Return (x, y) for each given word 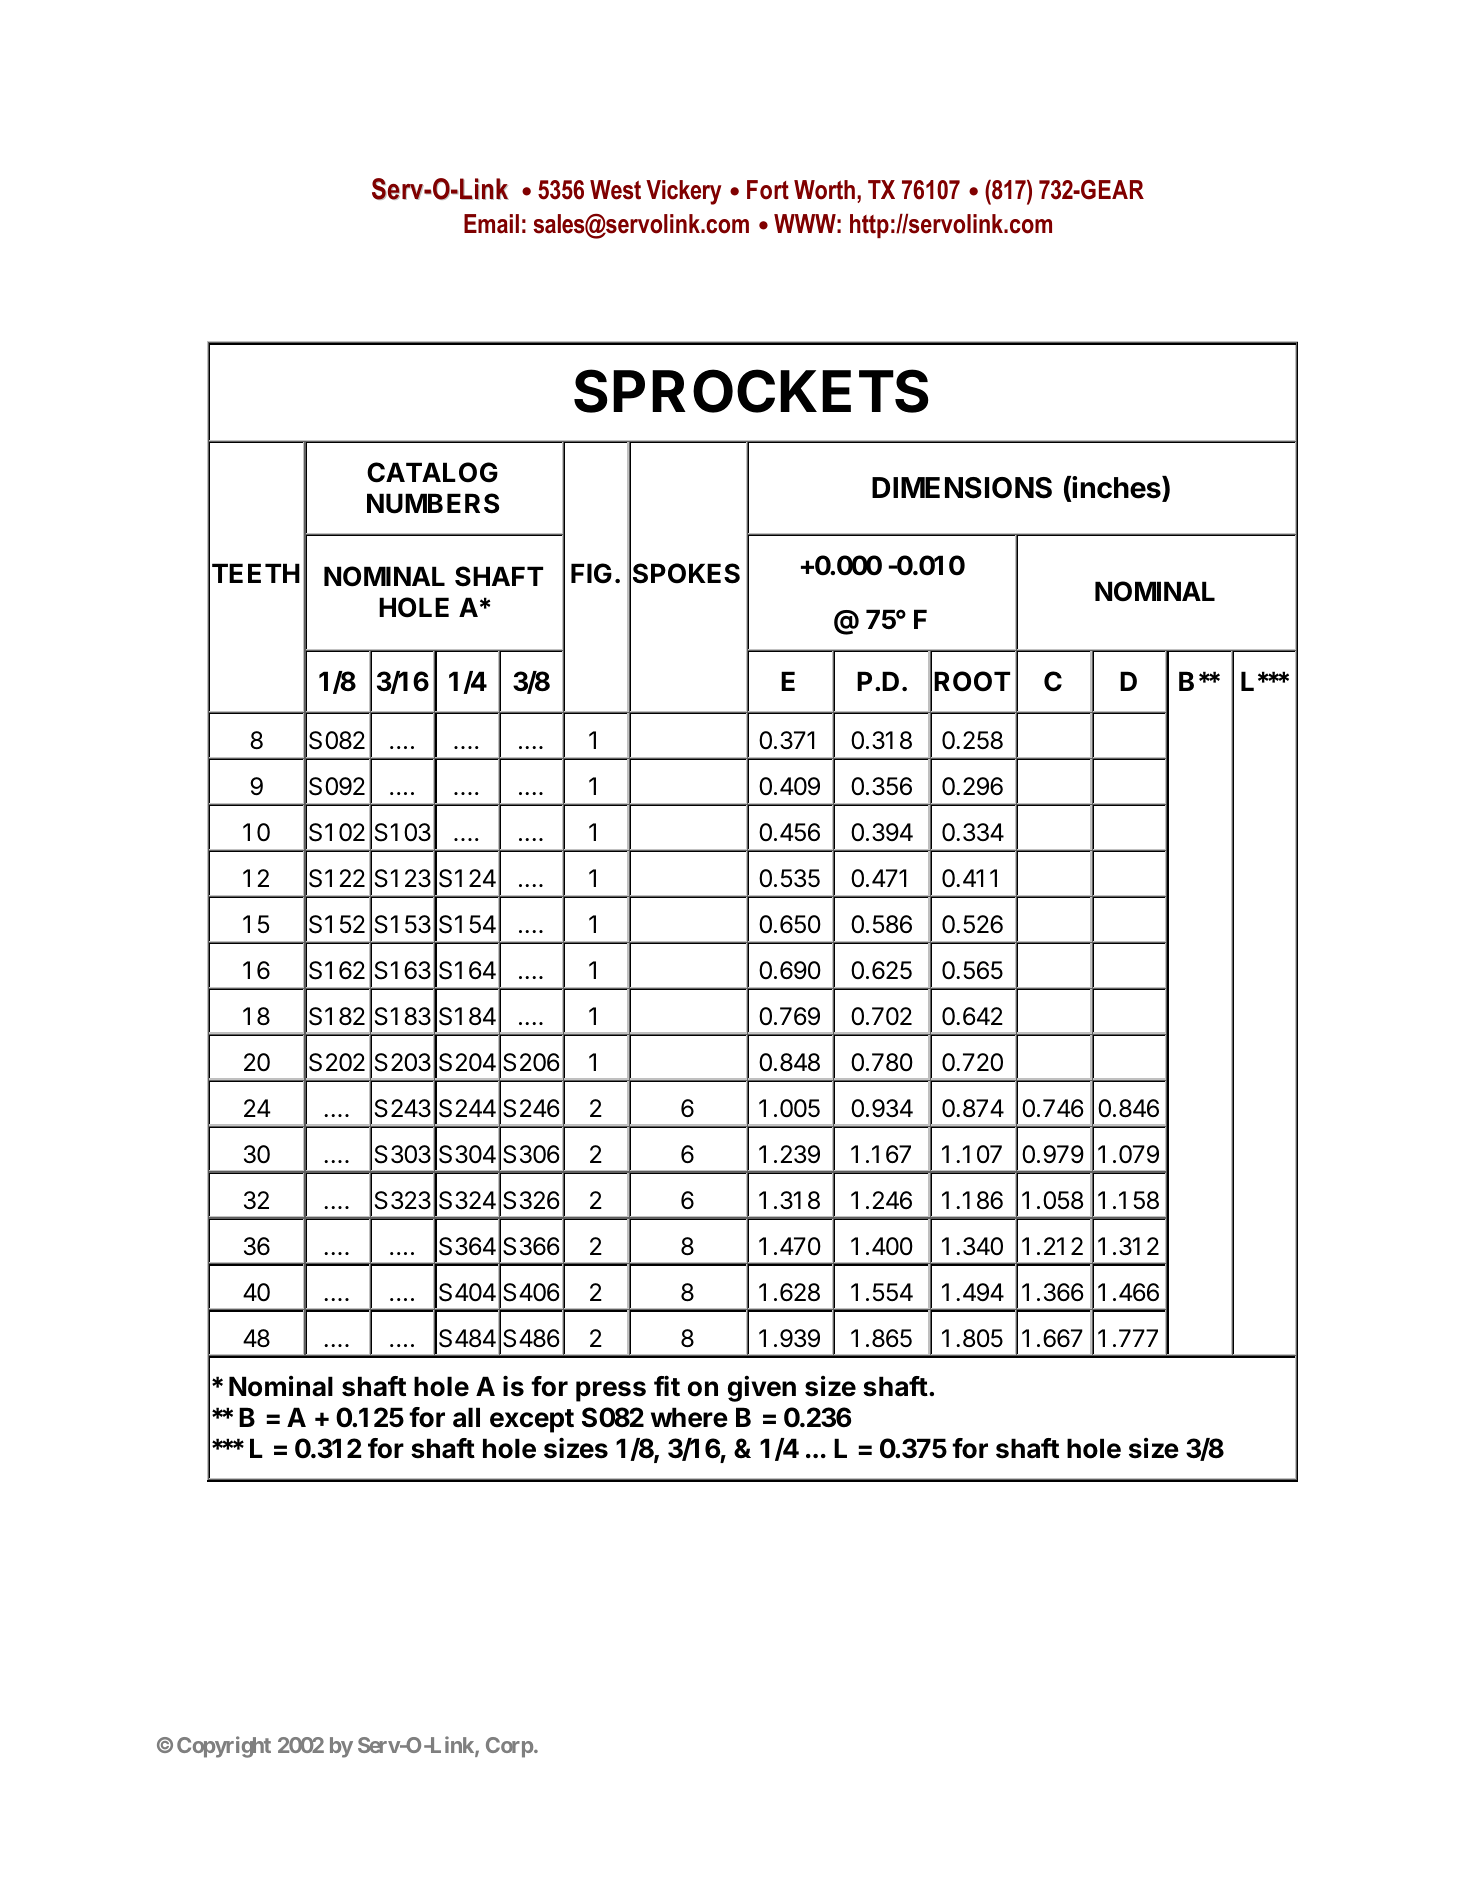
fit (667, 1385)
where (689, 1417)
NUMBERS (433, 503)
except (532, 1421)
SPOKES (686, 573)
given (762, 1388)
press (611, 1391)
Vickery (684, 192)
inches (1117, 488)
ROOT (972, 681)
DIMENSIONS (962, 488)
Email (491, 224)
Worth (824, 190)
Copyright (224, 1747)
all (466, 1417)
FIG (591, 573)
